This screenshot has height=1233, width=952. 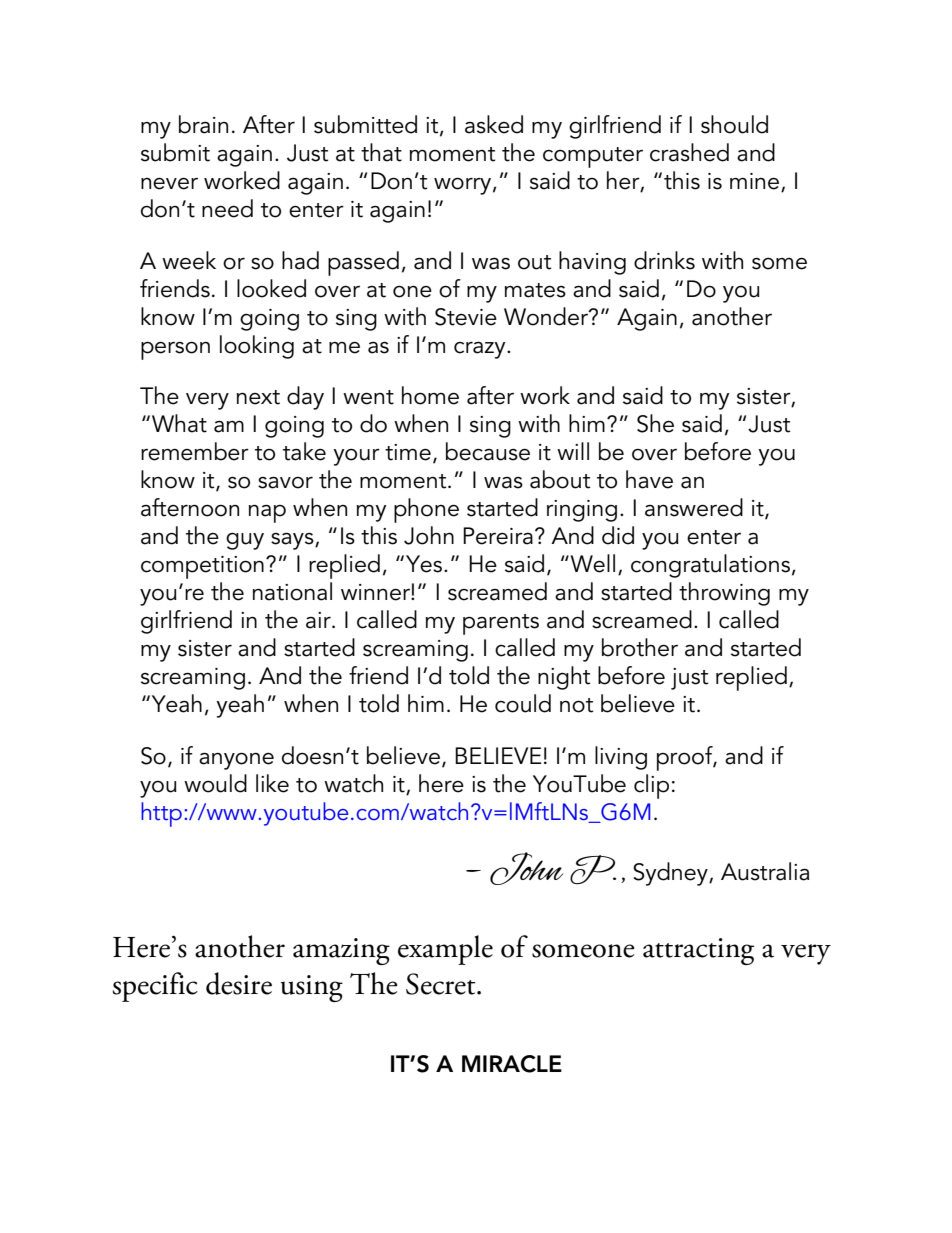 What do you see at coordinates (523, 703) in the screenshot?
I see `could` at bounding box center [523, 703].
